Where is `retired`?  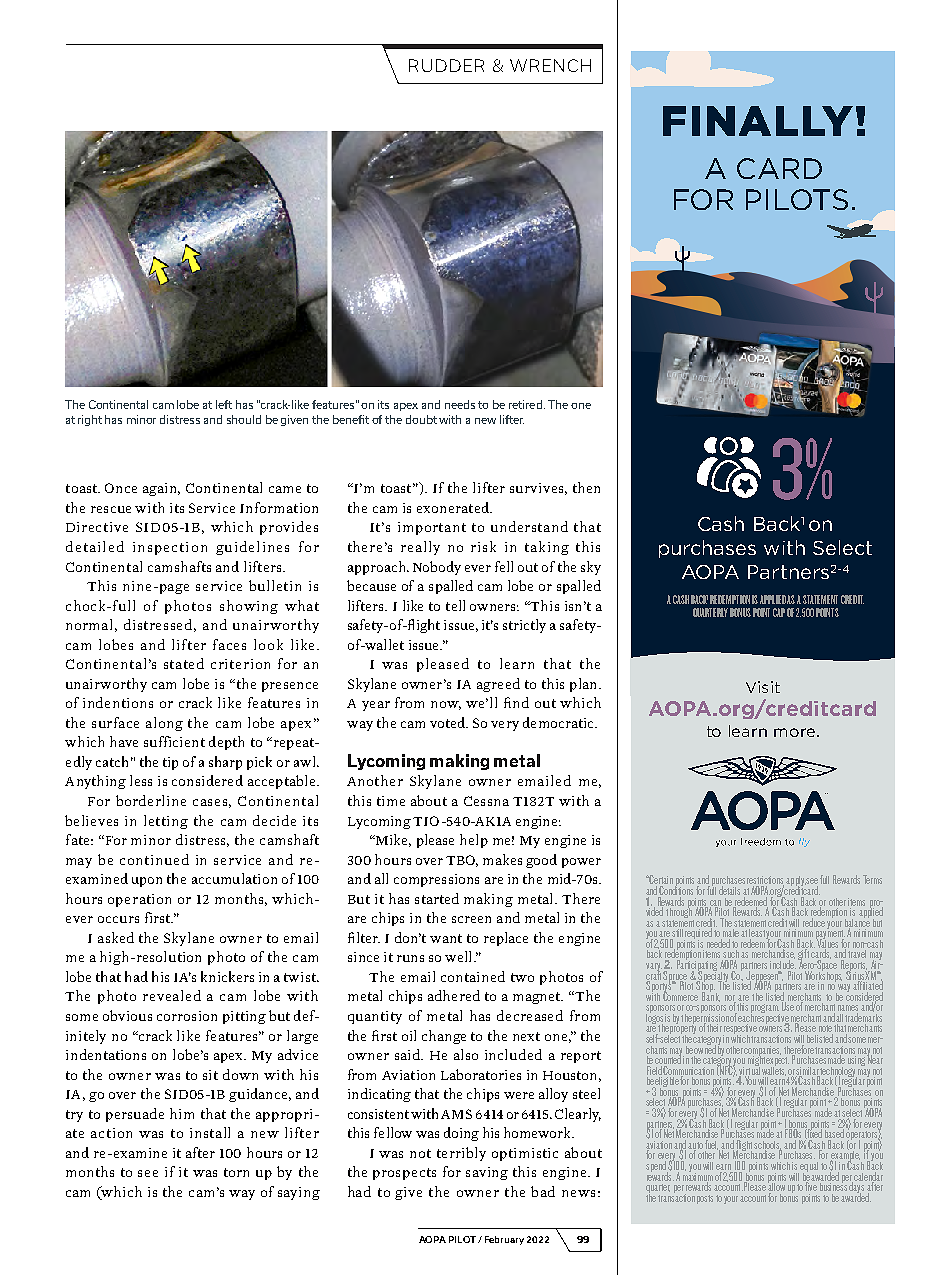
retired is located at coordinates (527, 404).
